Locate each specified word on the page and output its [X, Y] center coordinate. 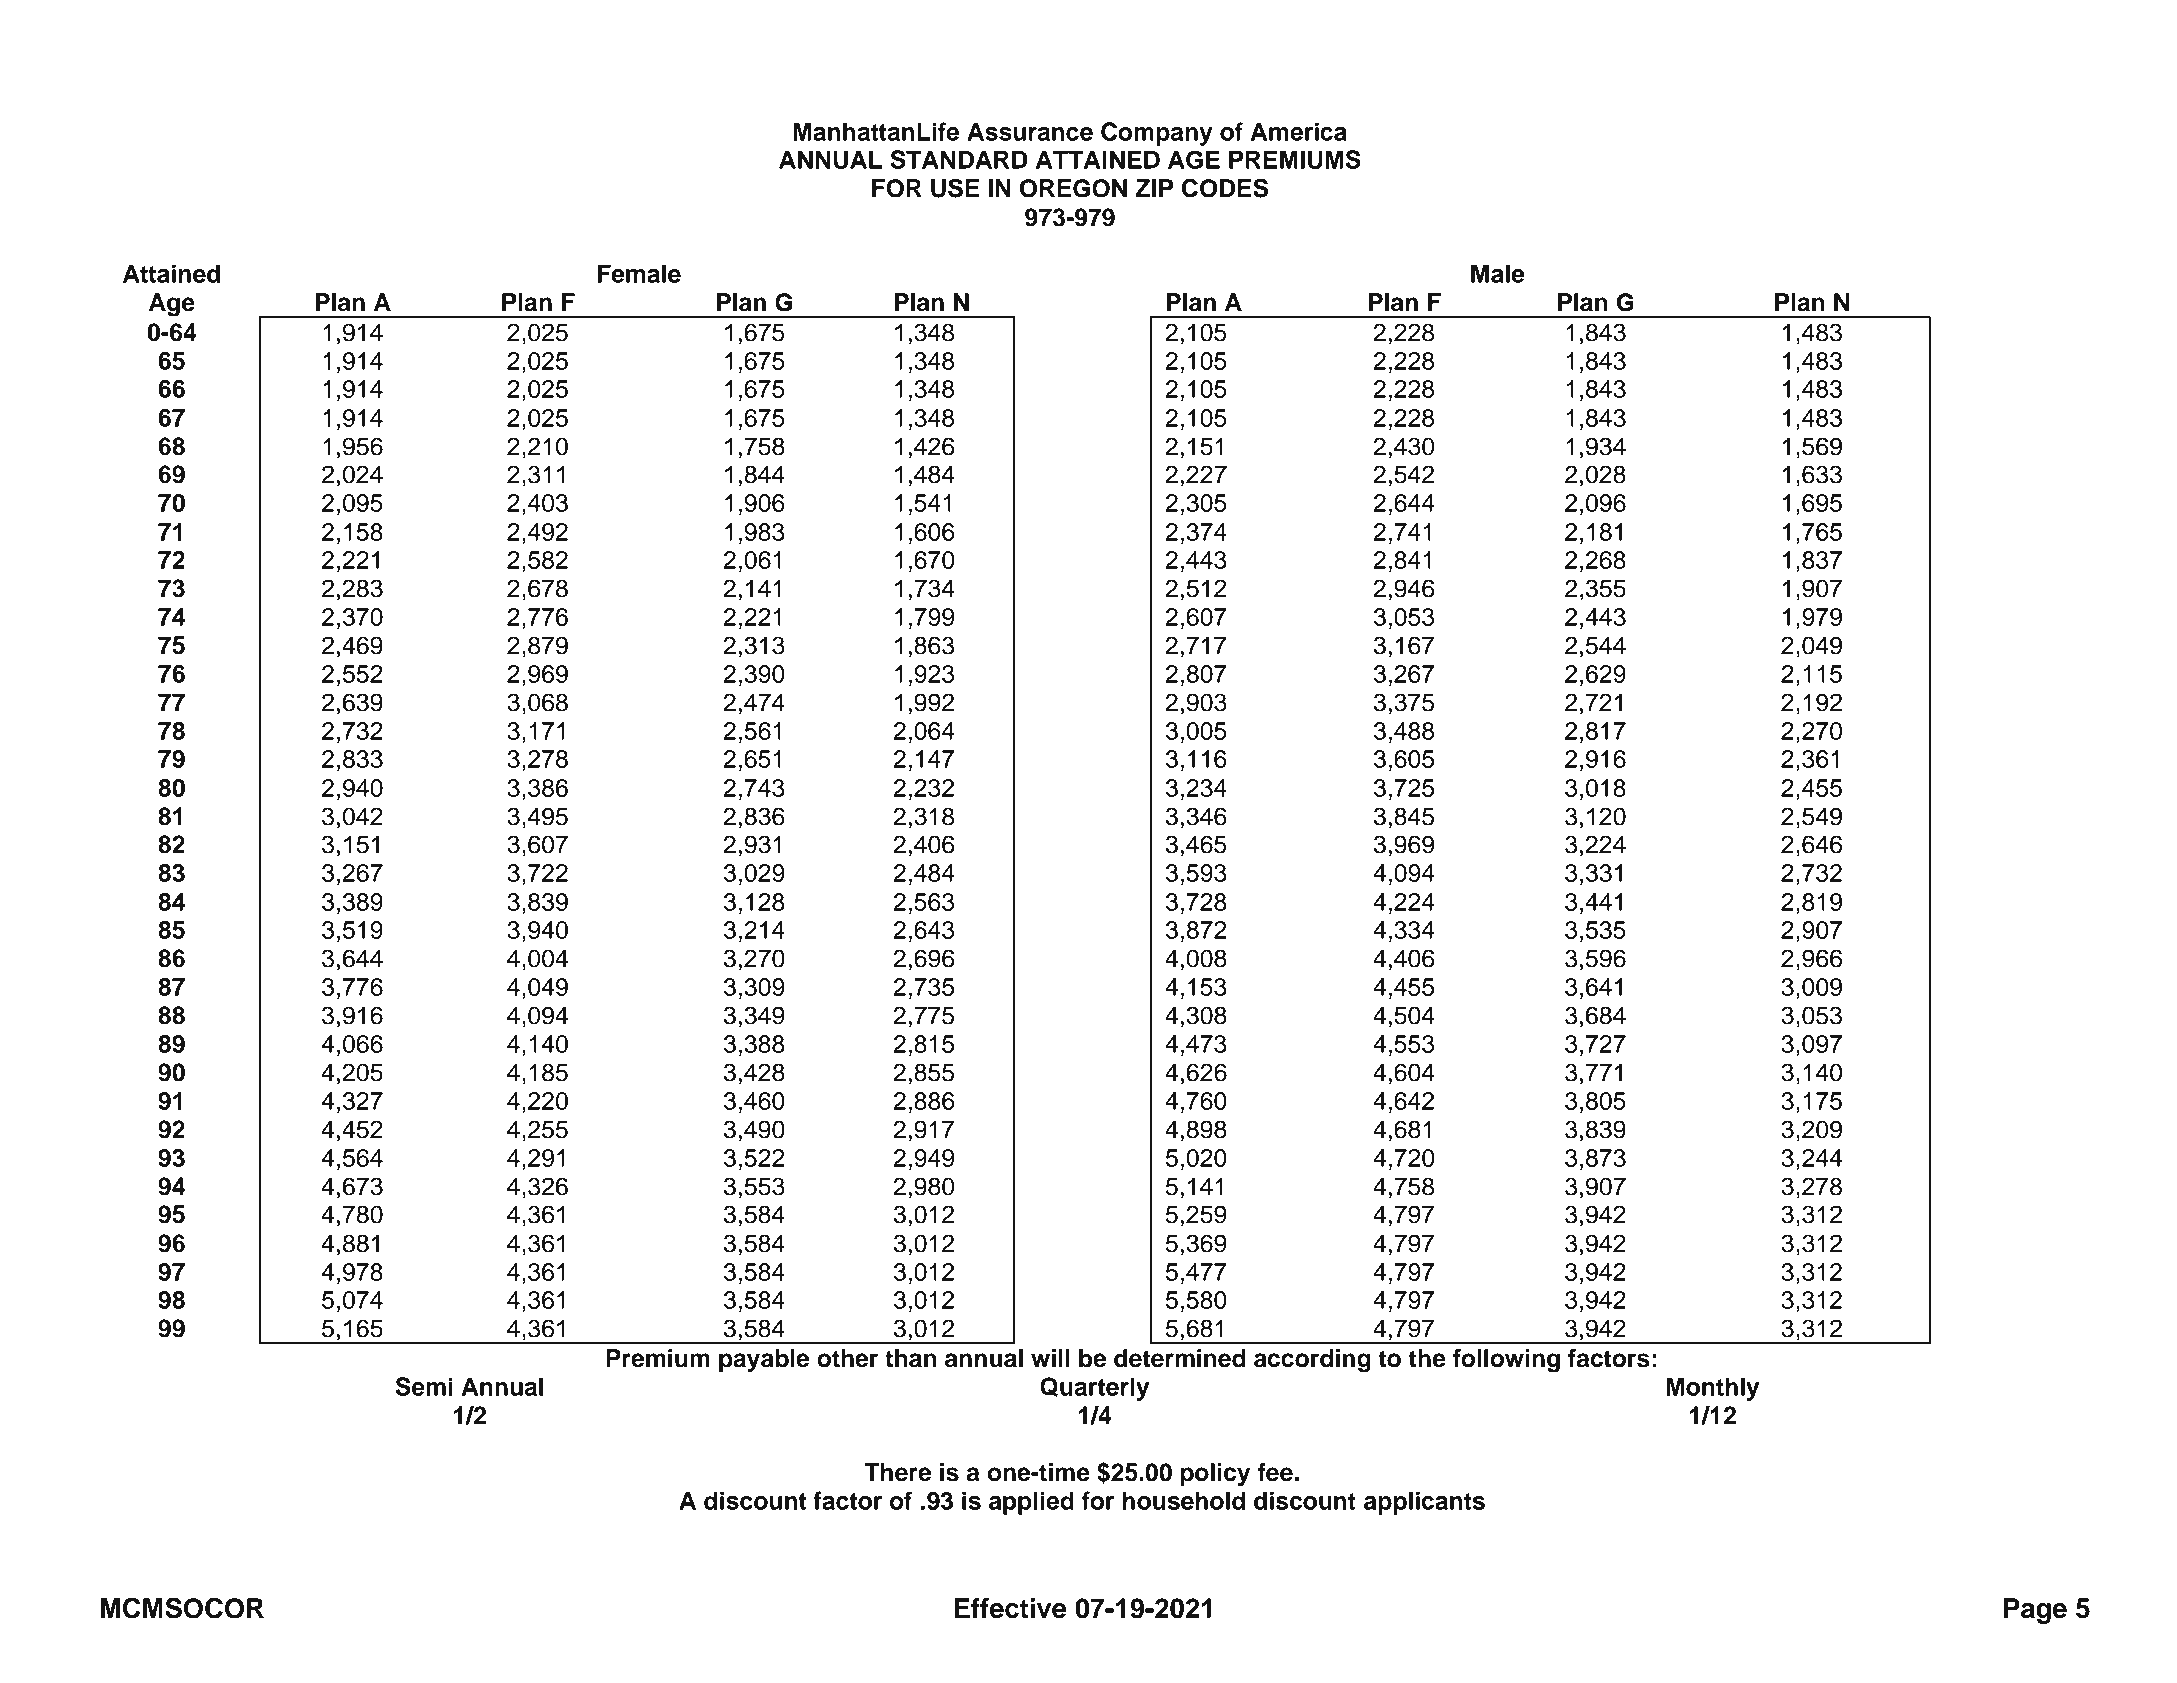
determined [1180, 1358]
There [897, 1472]
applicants [1424, 1503]
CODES [1225, 188]
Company [1157, 134]
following [1506, 1361]
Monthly [1712, 1389]
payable [764, 1361]
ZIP [1154, 188]
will [1050, 1358]
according [1312, 1361]
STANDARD [959, 159]
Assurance [1030, 131]
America [1298, 131]
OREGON [1073, 188]
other [847, 1358]
